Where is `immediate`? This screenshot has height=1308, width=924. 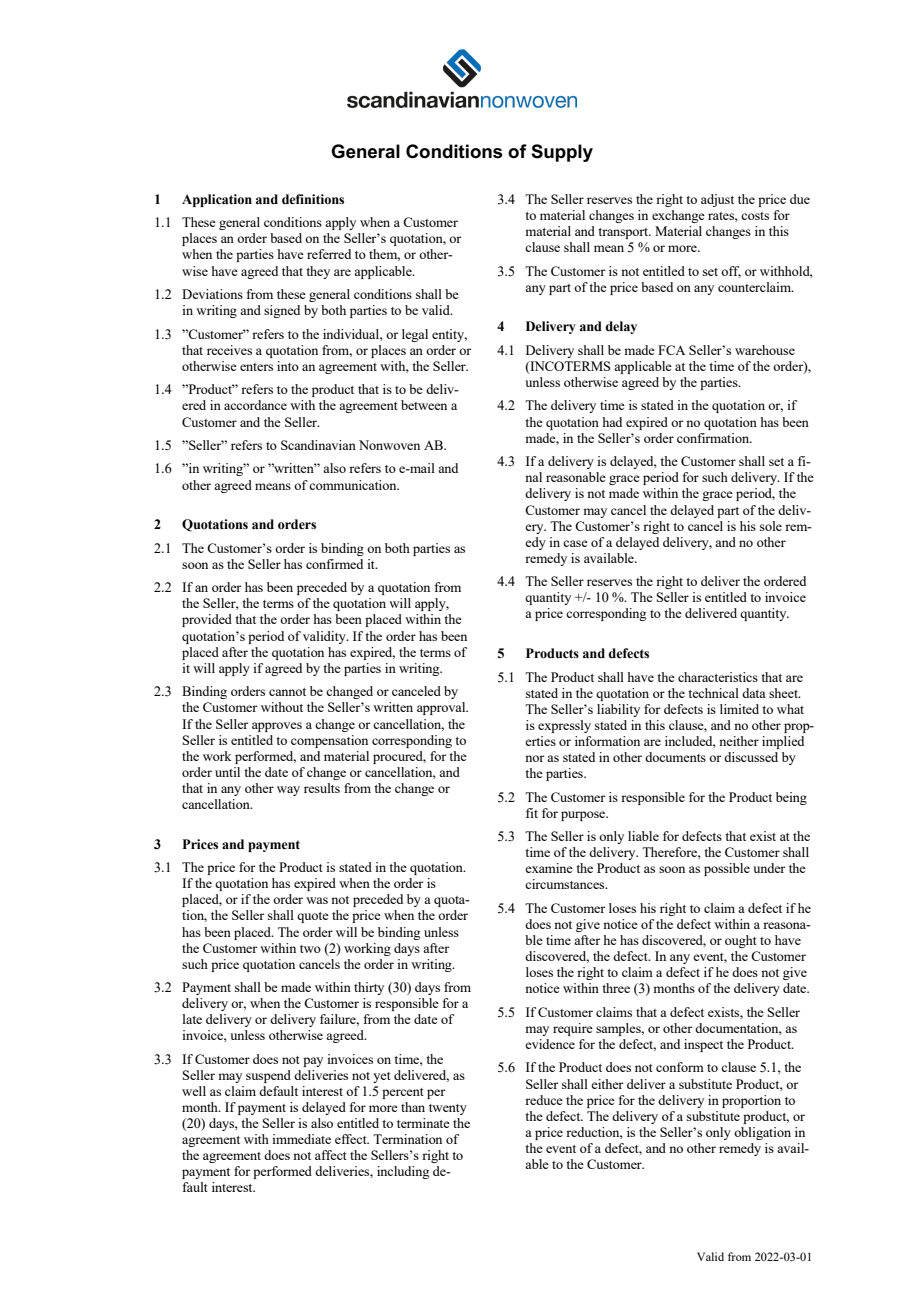
immediate is located at coordinates (301, 1139).
